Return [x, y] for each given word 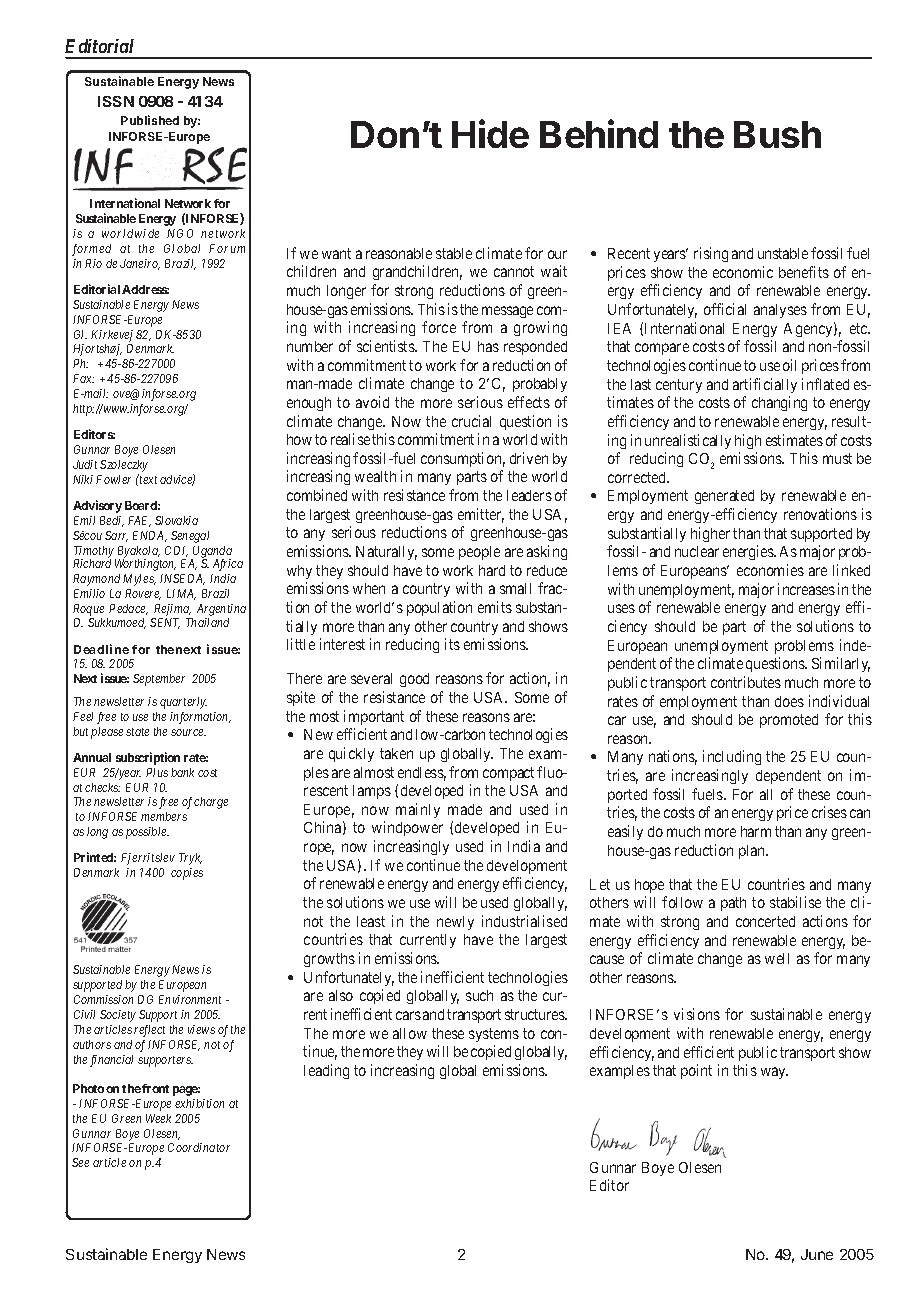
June [817, 1254]
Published [150, 120]
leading [326, 1071]
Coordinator [199, 1147]
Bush [777, 134]
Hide [490, 133]
